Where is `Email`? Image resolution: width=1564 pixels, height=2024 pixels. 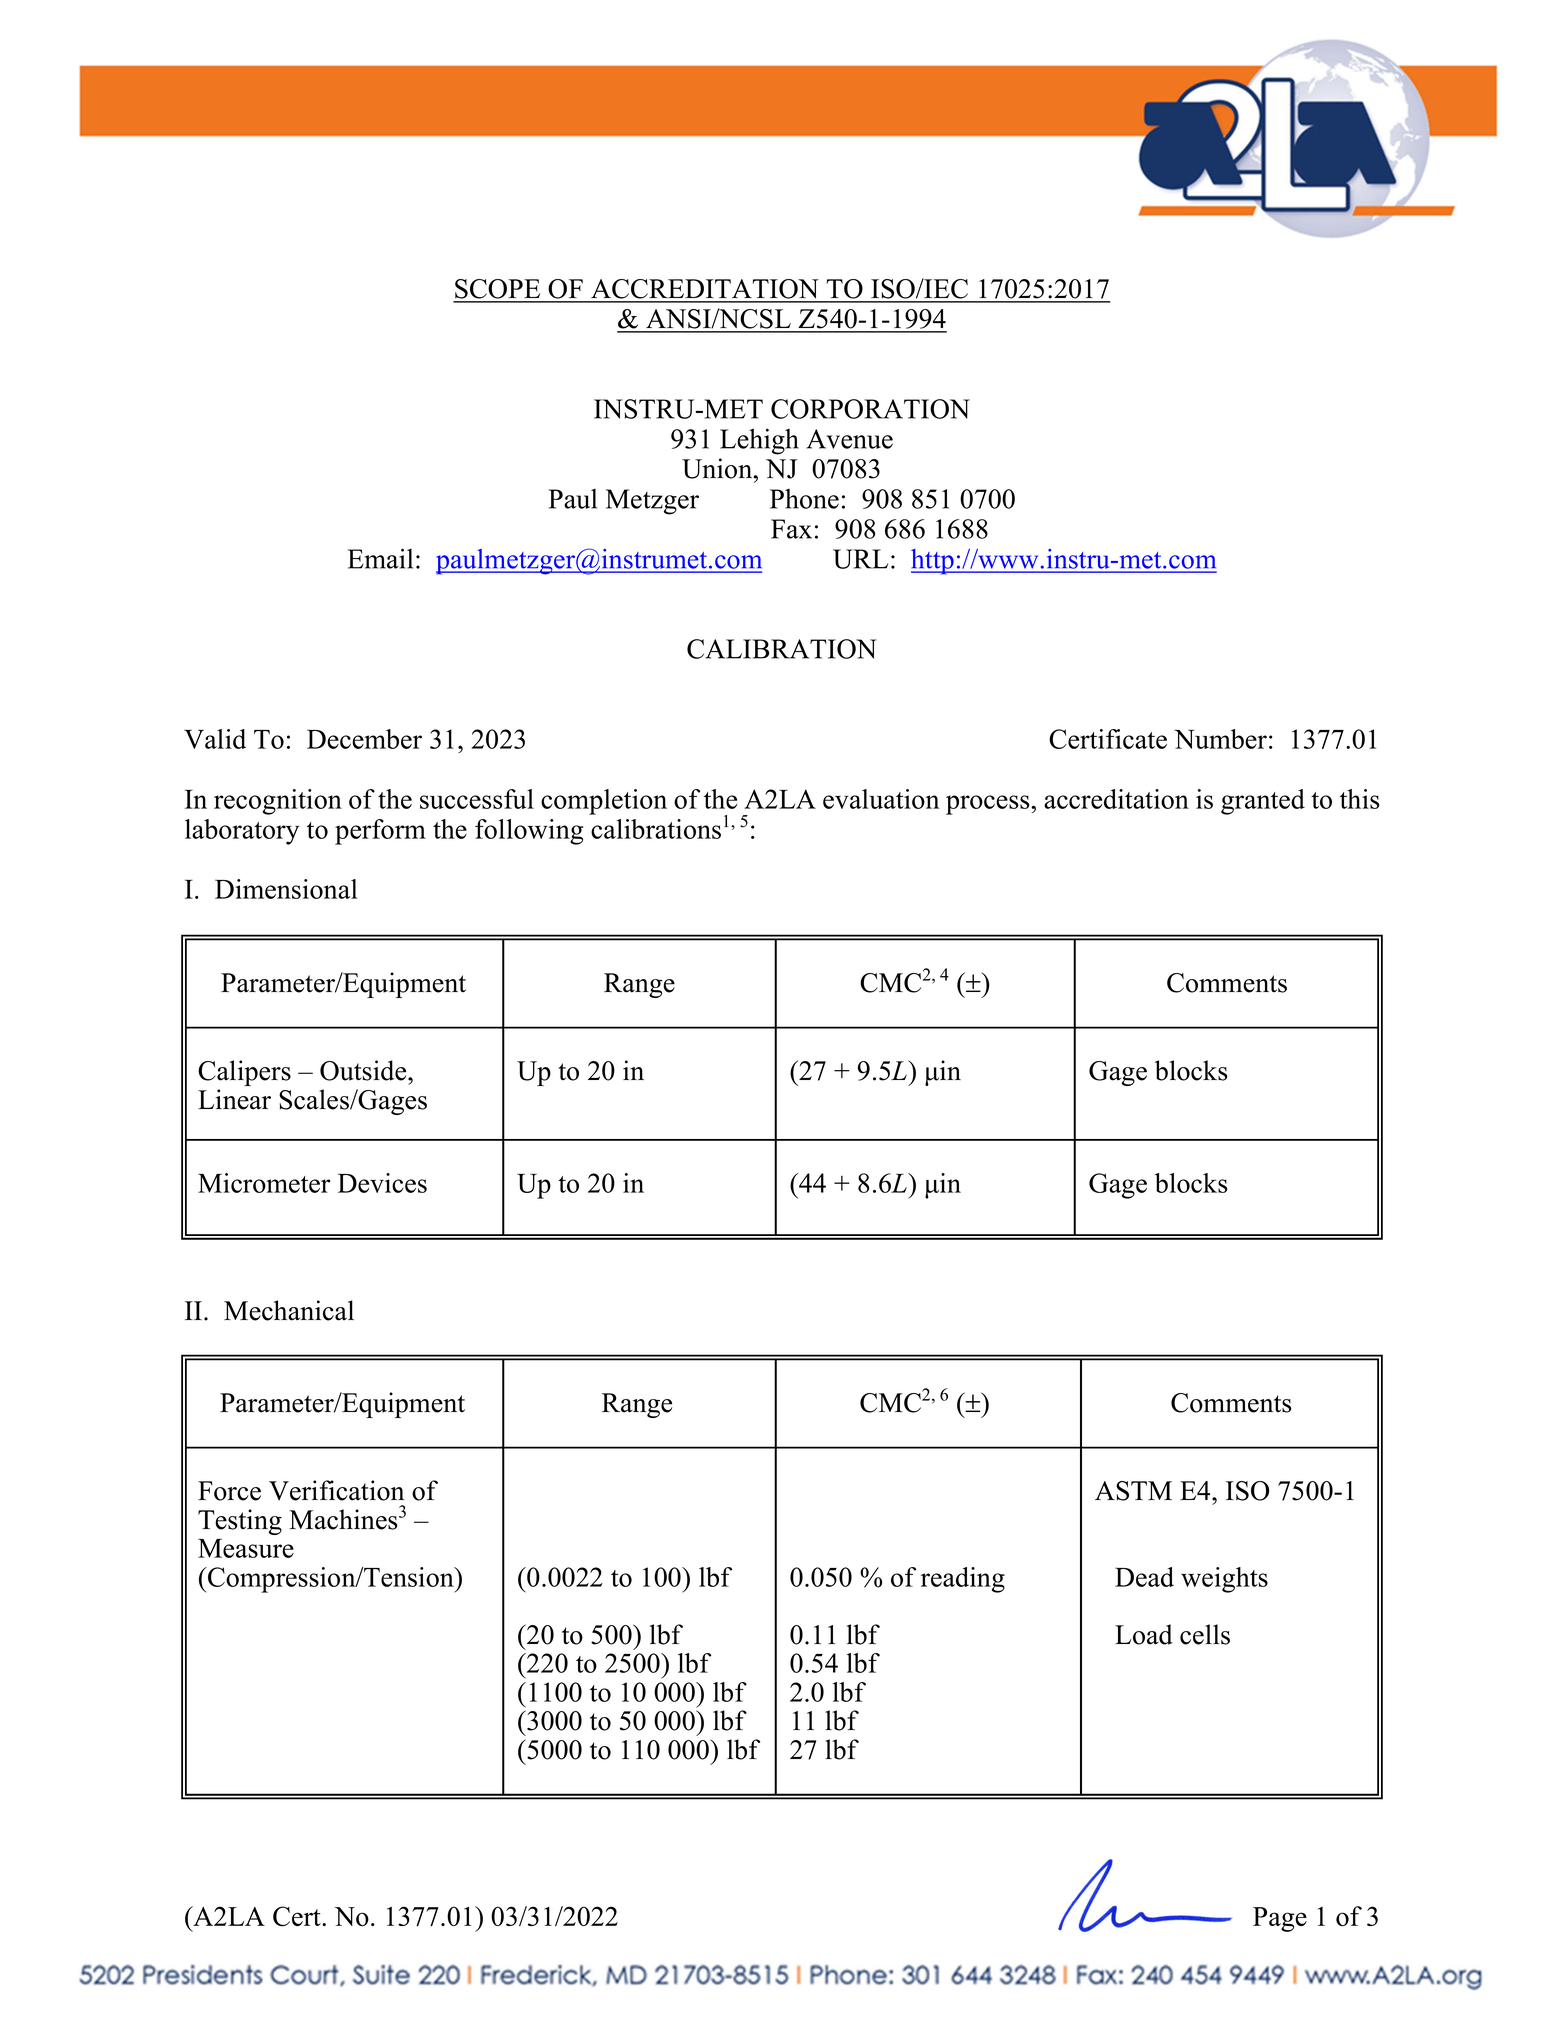
Email is located at coordinates (380, 558).
